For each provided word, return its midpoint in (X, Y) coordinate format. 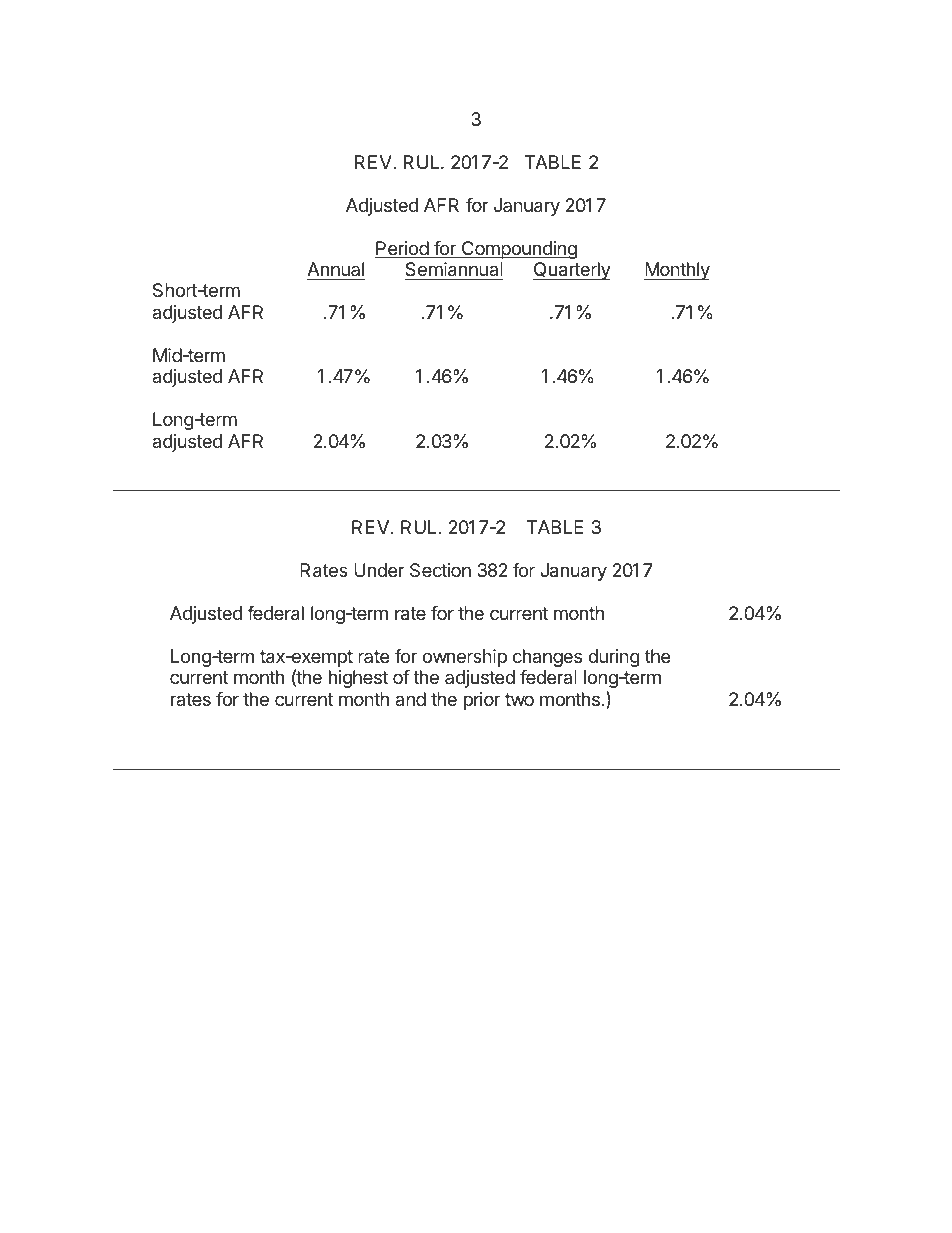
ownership (464, 658)
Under (379, 570)
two (519, 699)
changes (547, 658)
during (614, 658)
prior (482, 701)
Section (440, 570)
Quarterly (572, 271)
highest (358, 679)
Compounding (518, 250)
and (410, 699)
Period (402, 249)
